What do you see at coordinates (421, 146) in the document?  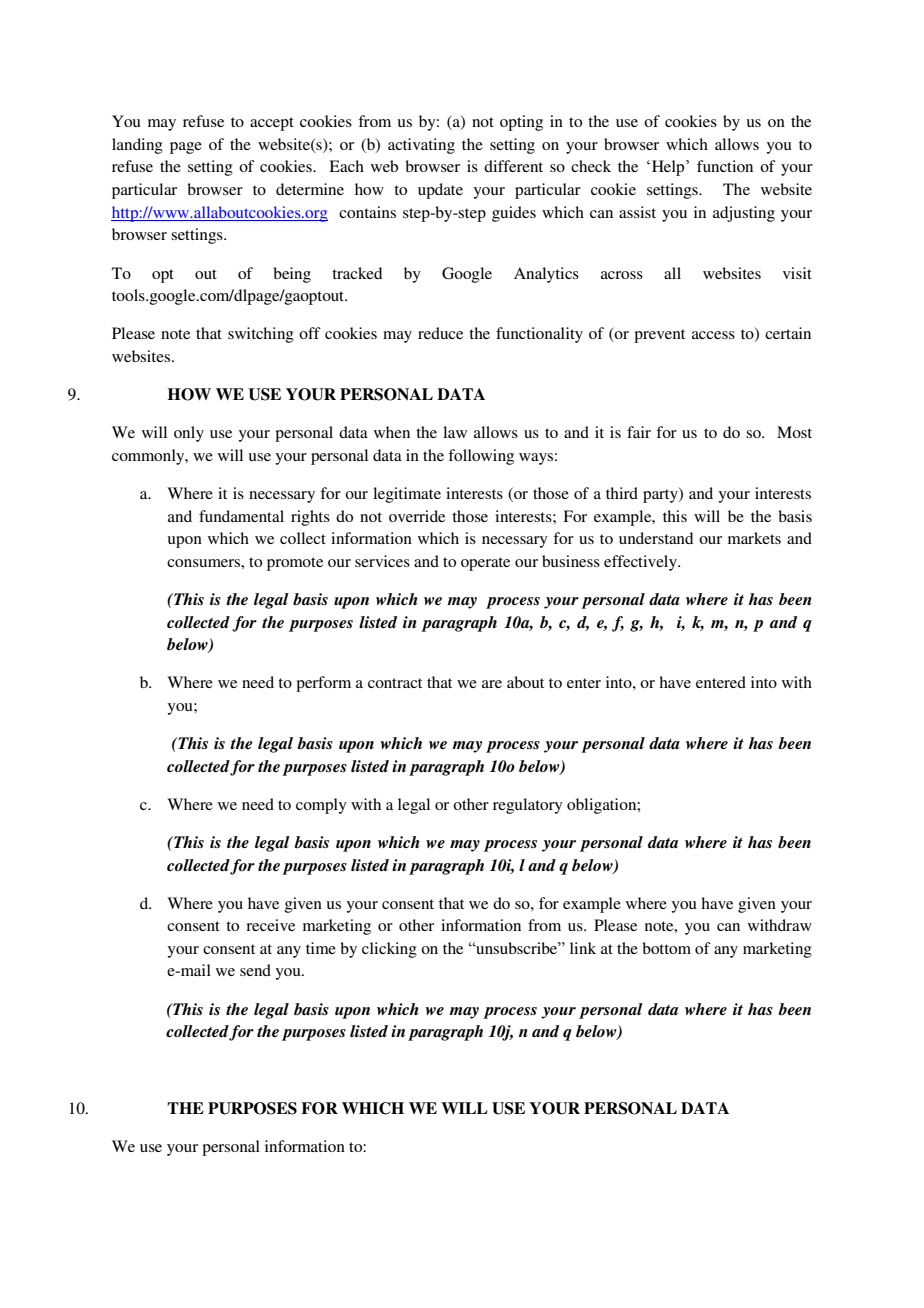 I see `activating` at bounding box center [421, 146].
